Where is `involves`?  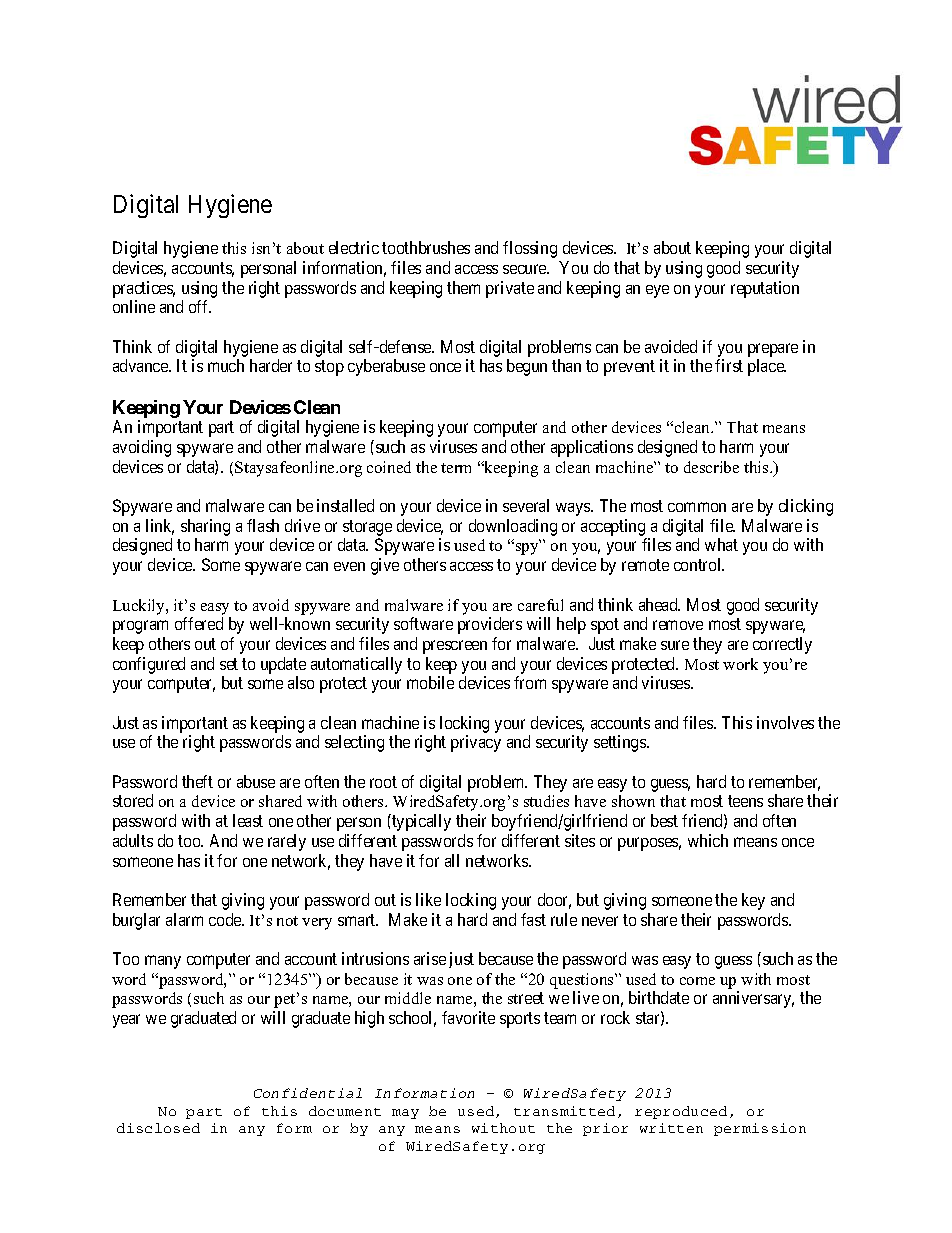
involves is located at coordinates (785, 722).
